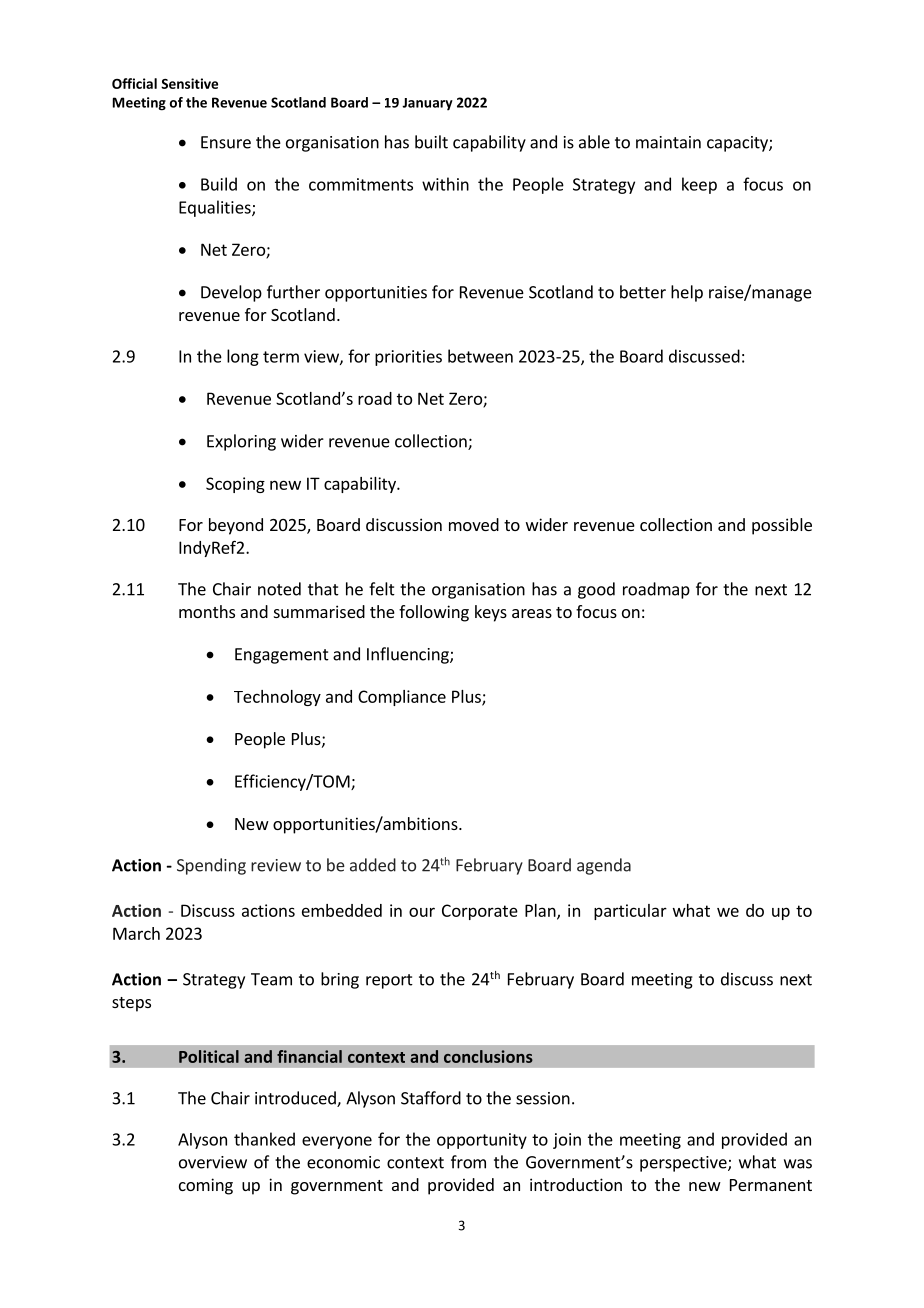 The image size is (924, 1308). Describe the element at coordinates (402, 698) in the image. I see `Compliance` at that location.
